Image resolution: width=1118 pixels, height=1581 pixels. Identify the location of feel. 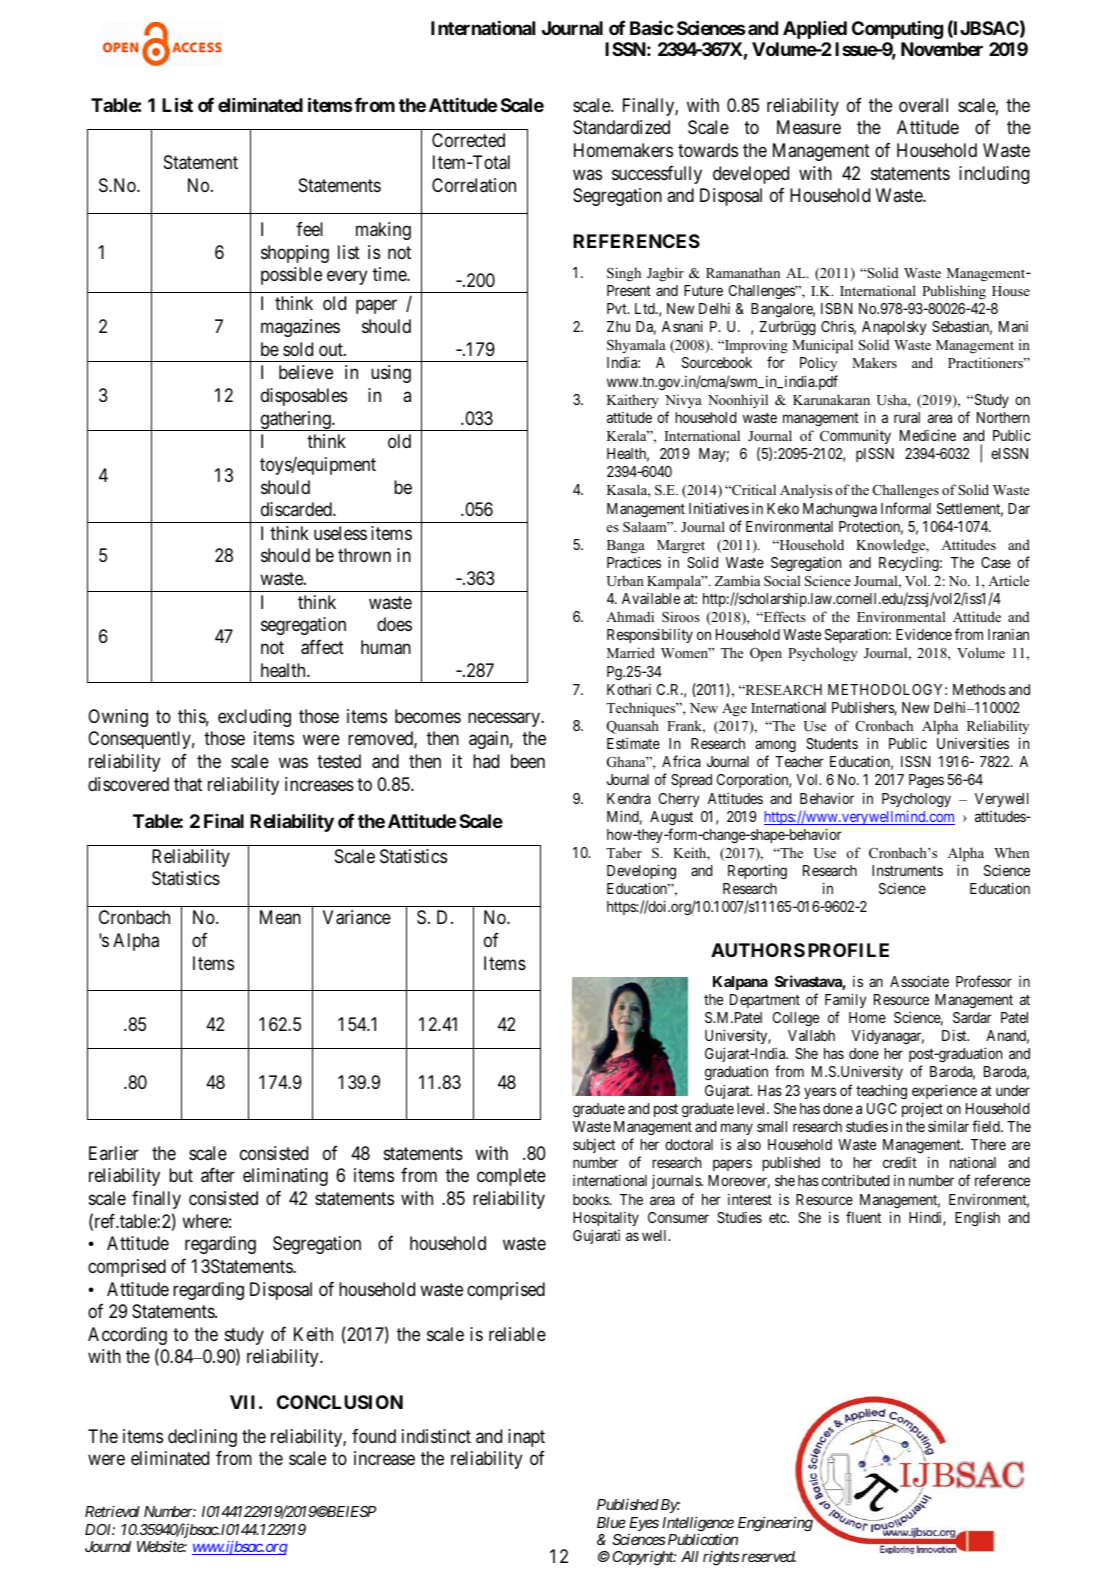
(309, 228).
